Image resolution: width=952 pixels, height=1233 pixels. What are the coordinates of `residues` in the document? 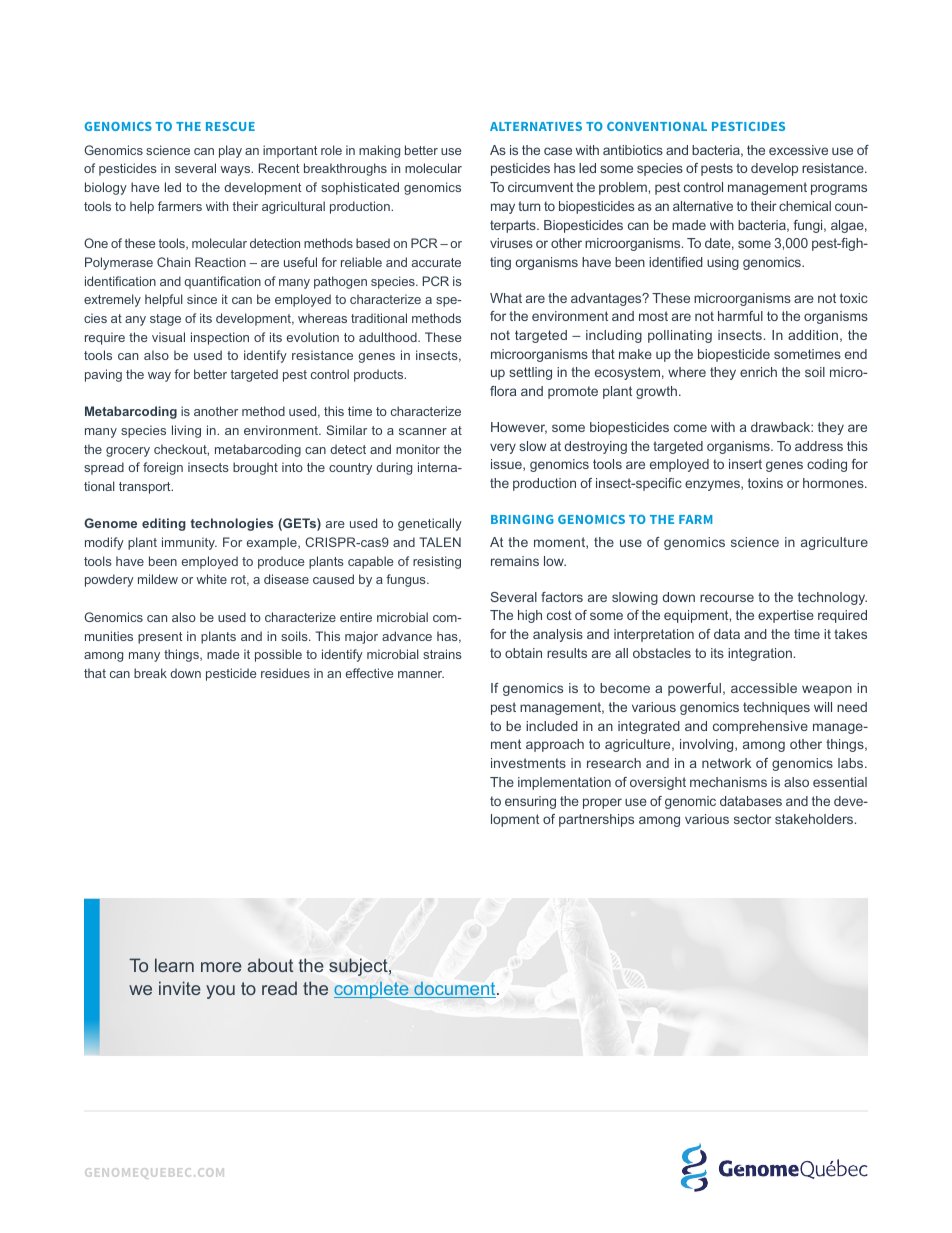 It's located at (285, 673).
